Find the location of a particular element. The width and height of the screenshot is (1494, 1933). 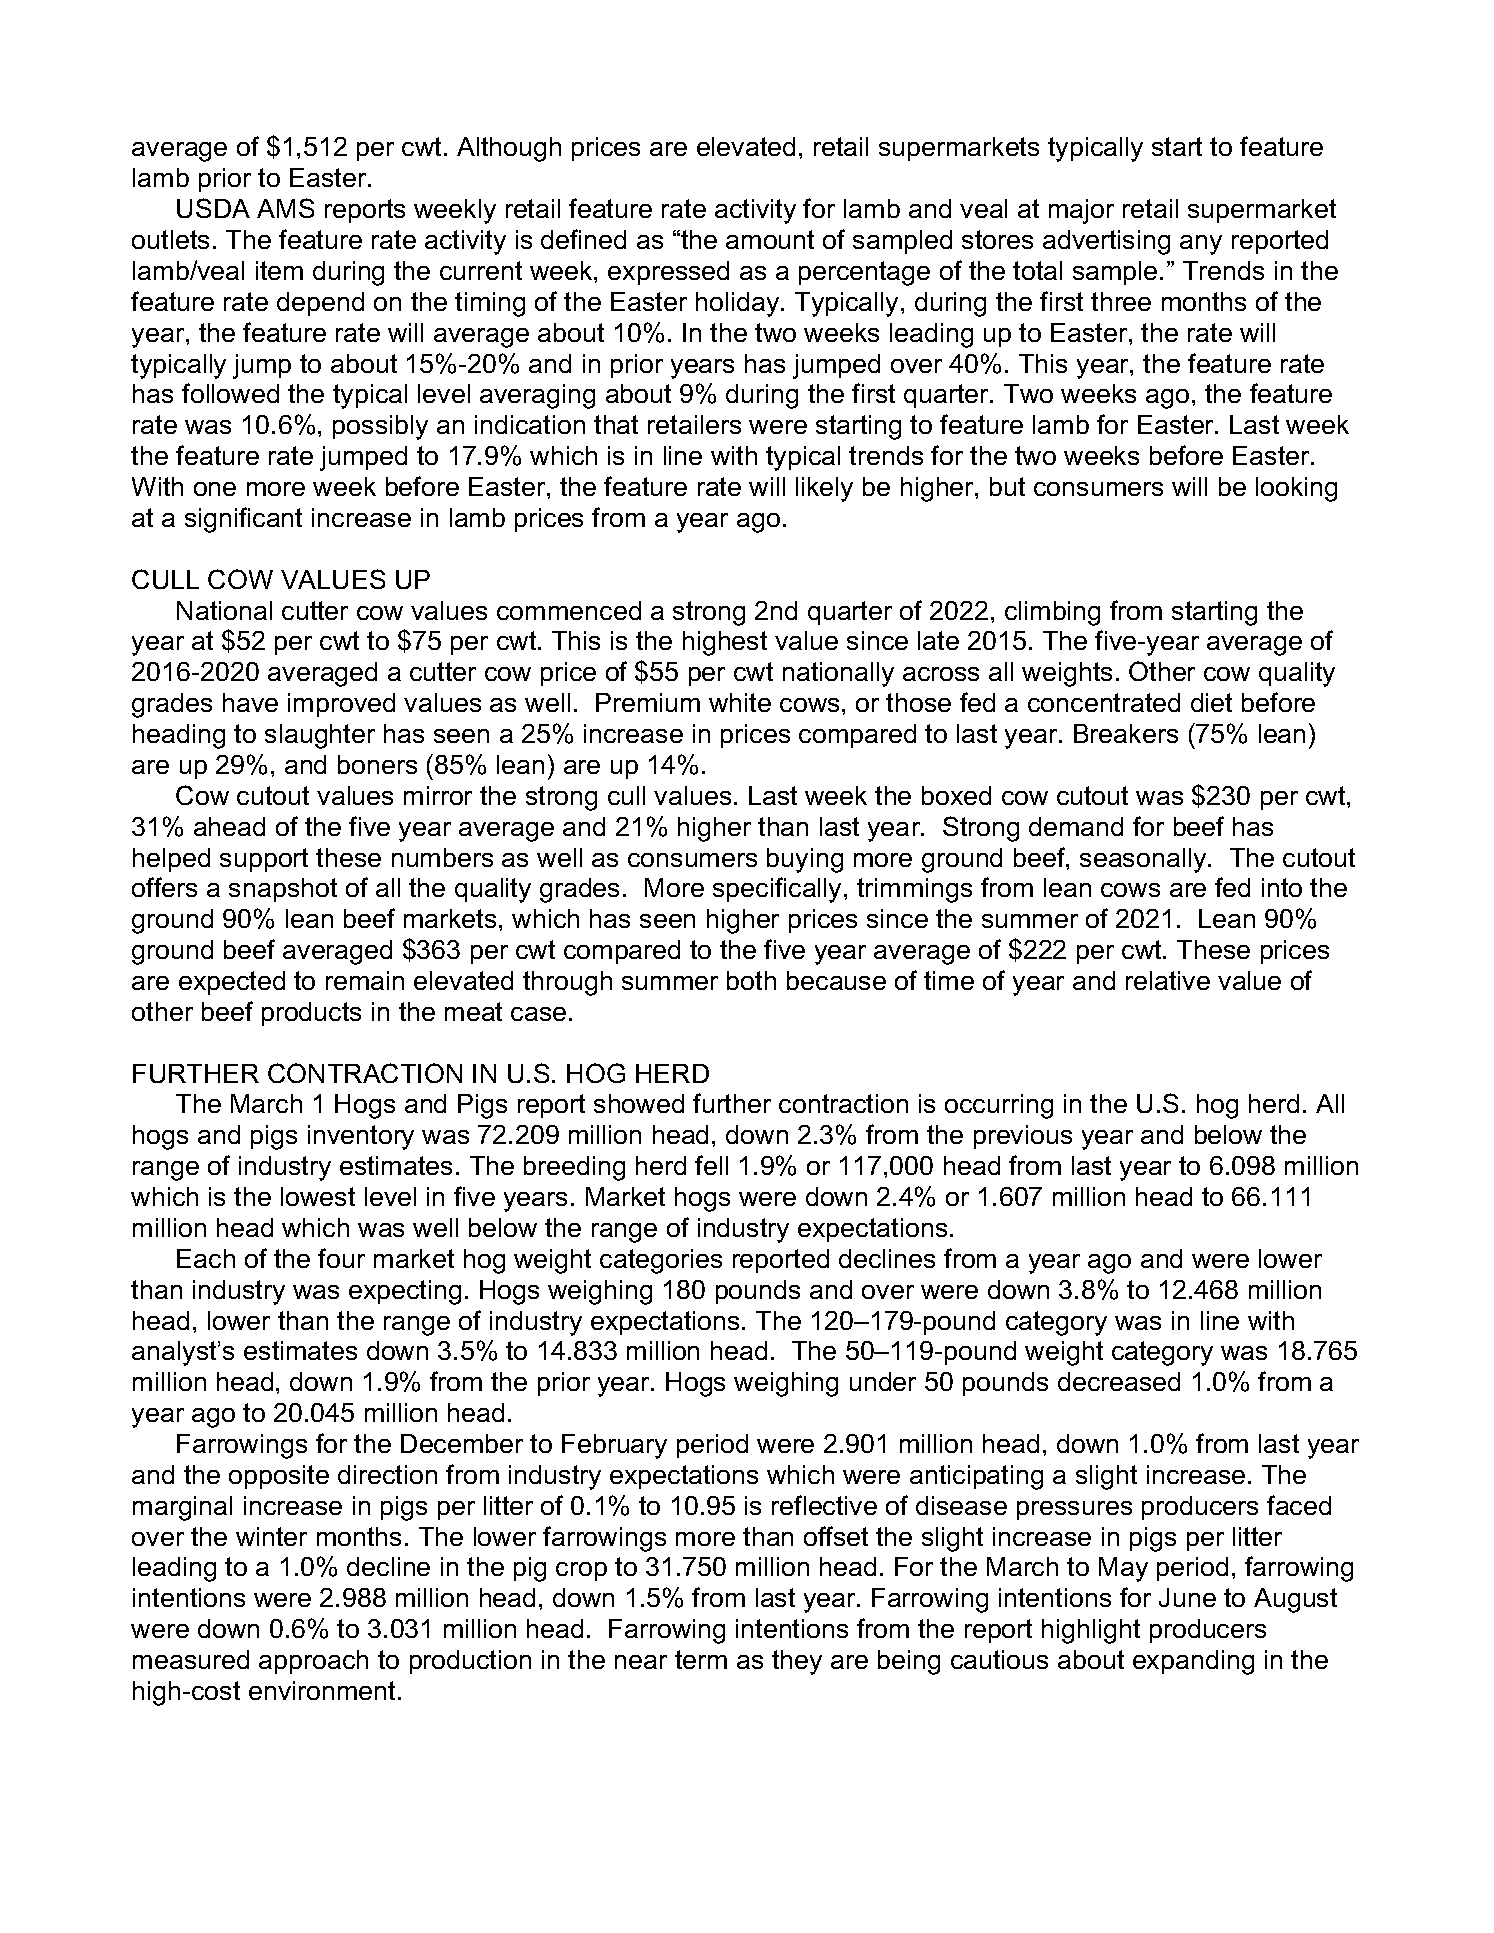

relative is located at coordinates (1168, 980).
